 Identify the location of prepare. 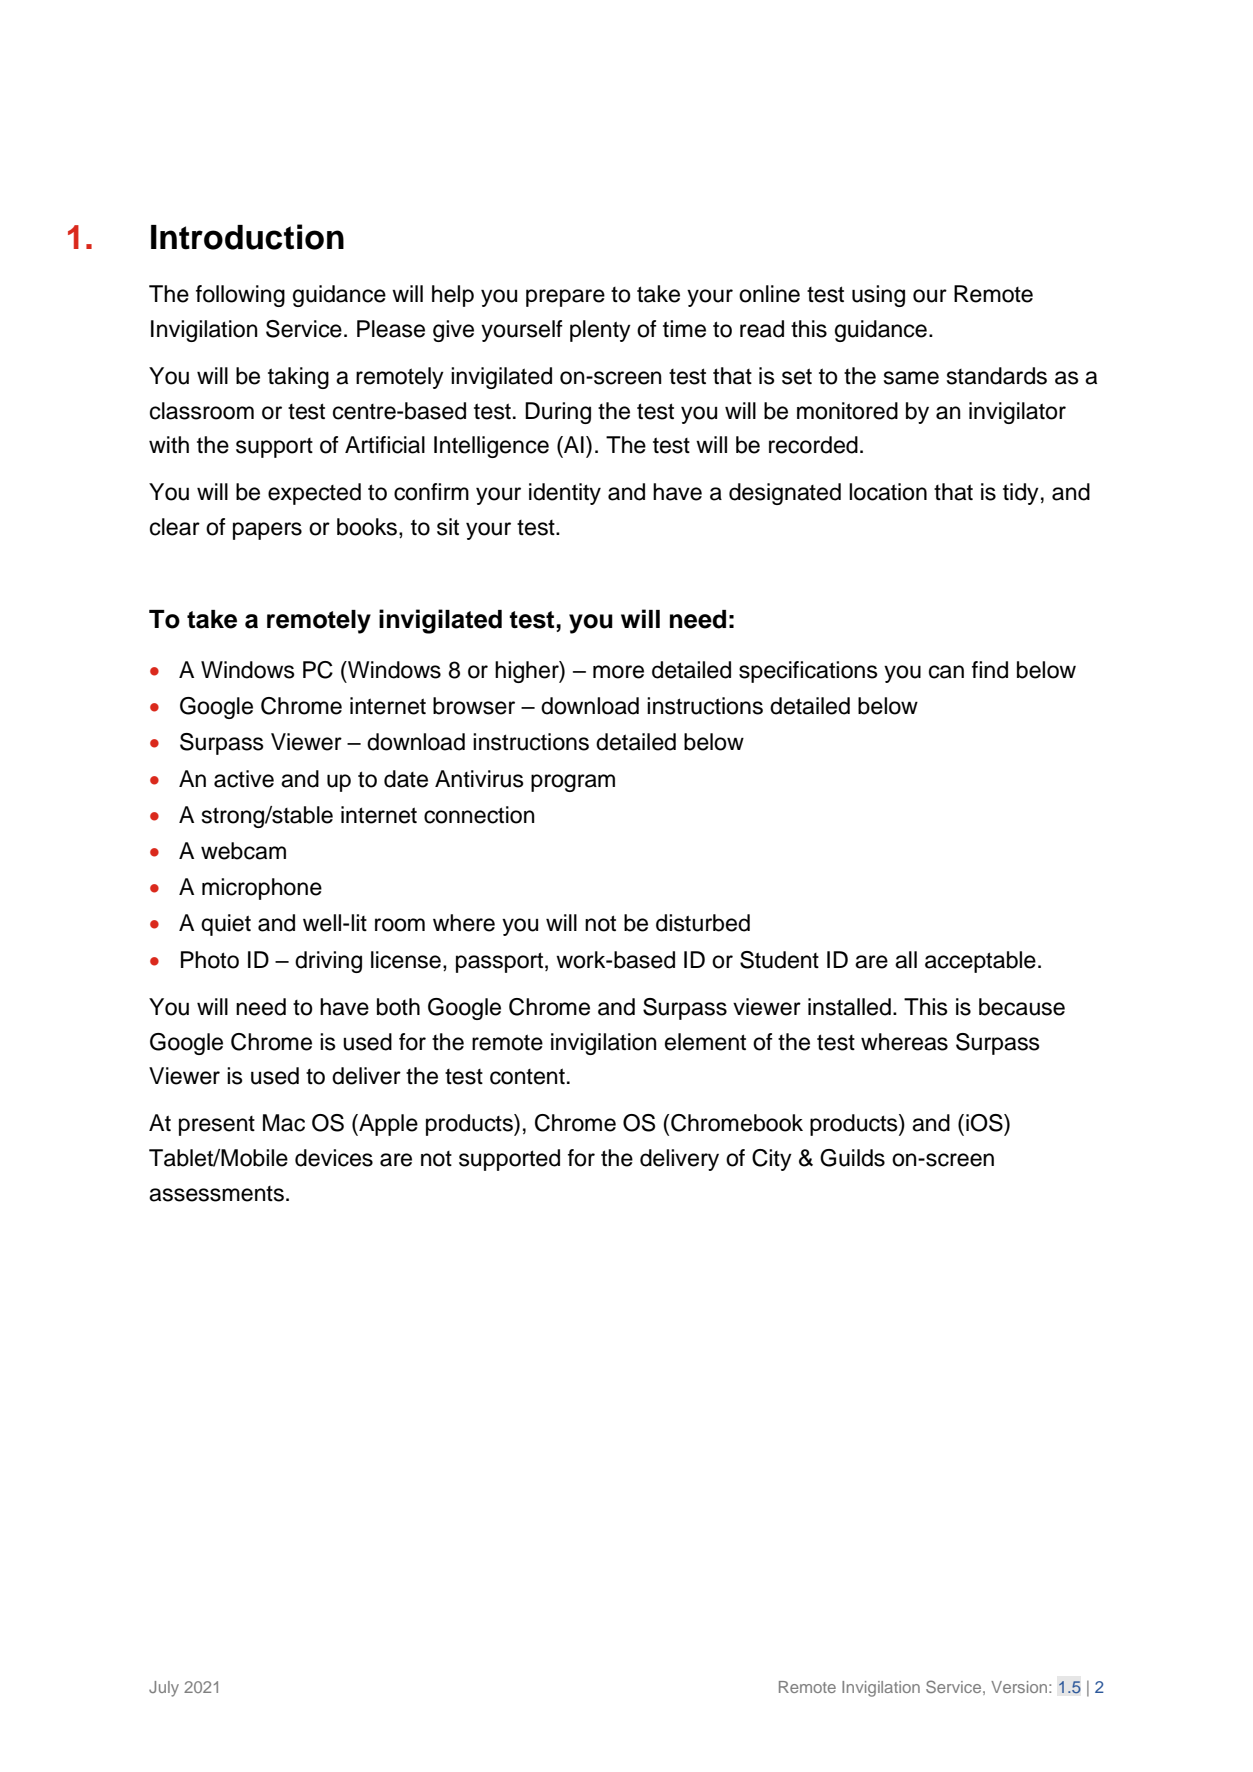
(565, 298).
